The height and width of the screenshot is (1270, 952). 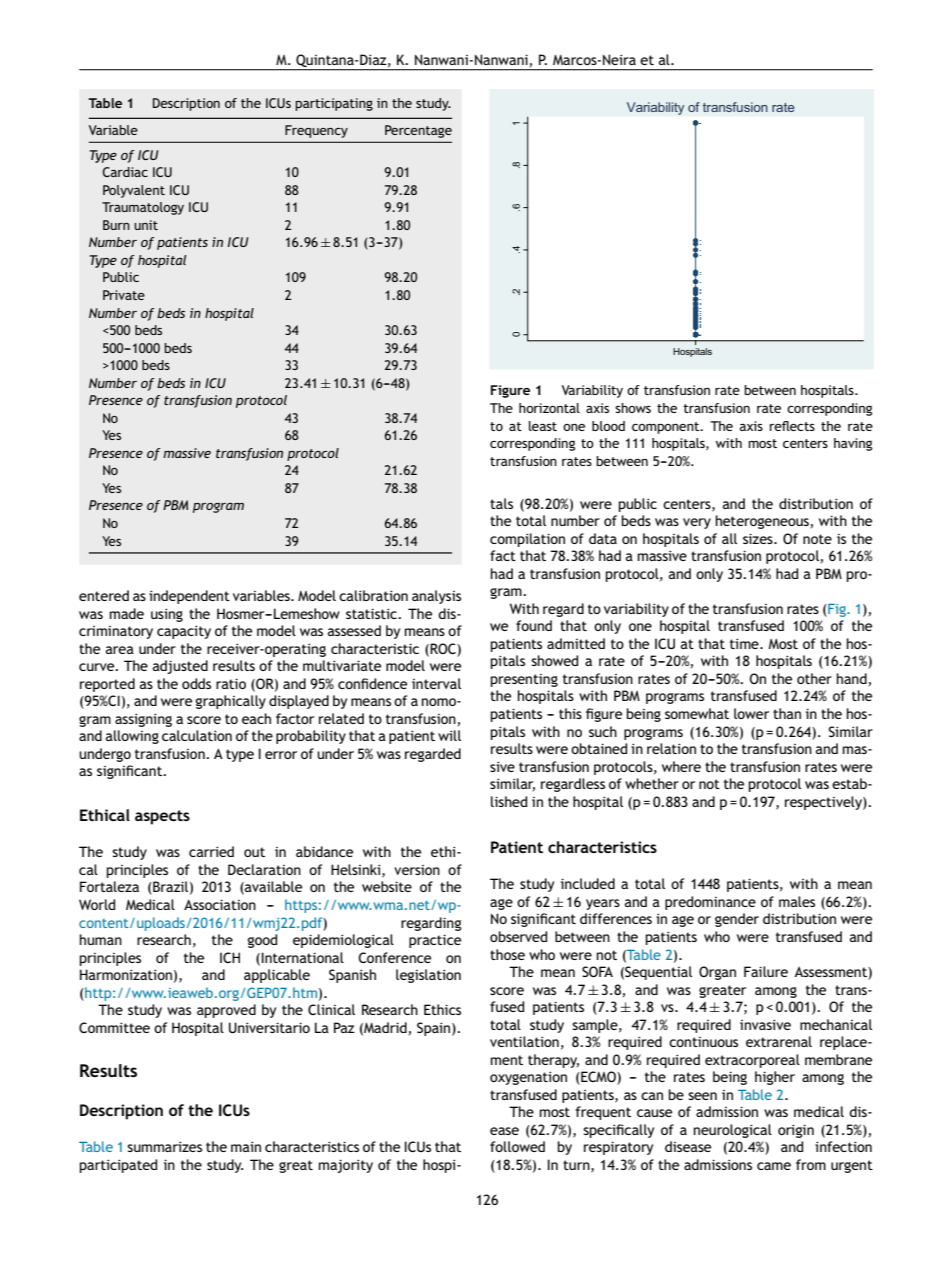 What do you see at coordinates (745, 643) in the screenshot?
I see `time` at bounding box center [745, 643].
